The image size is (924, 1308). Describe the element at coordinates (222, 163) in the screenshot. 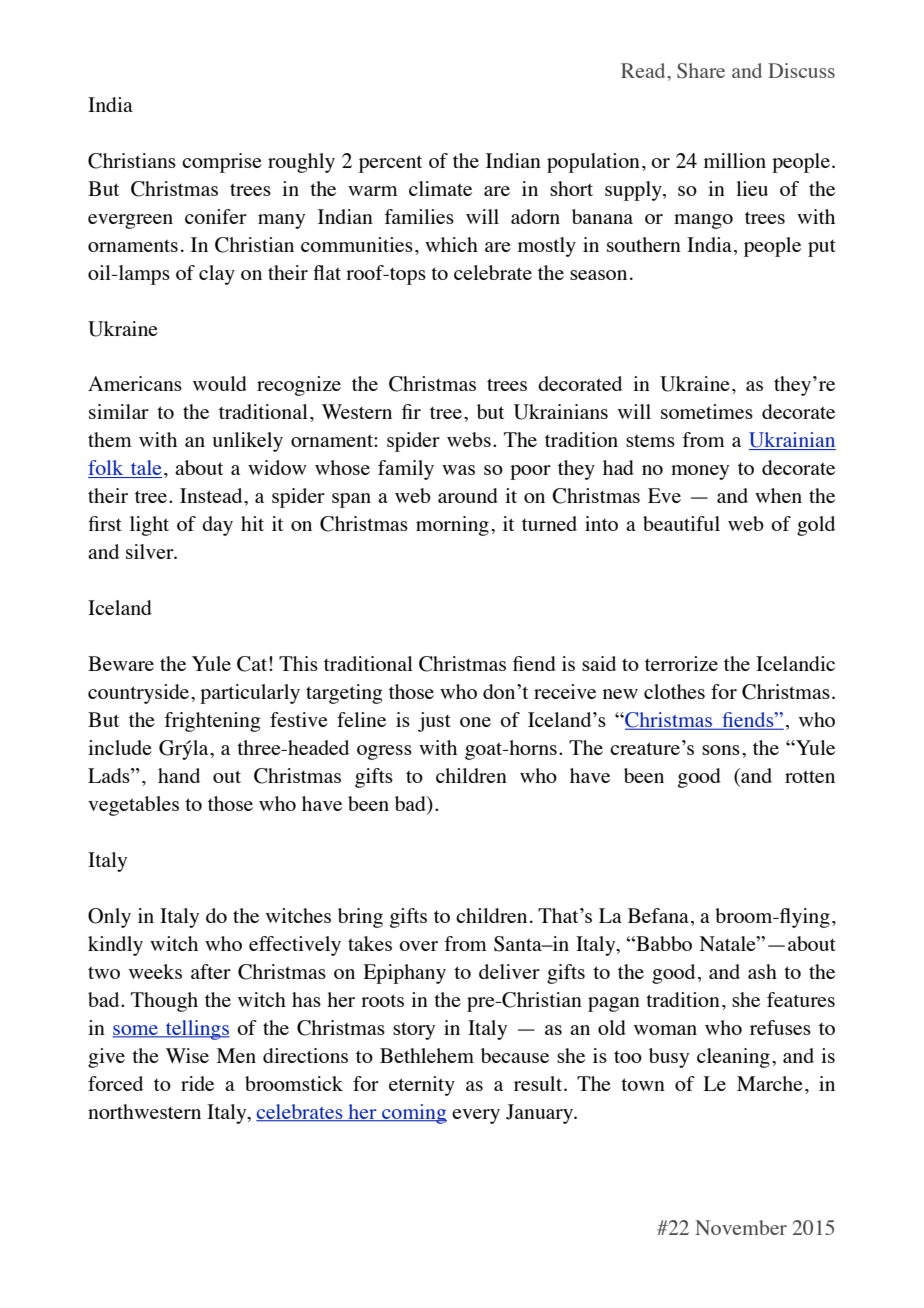

I see `comprise` at that location.
